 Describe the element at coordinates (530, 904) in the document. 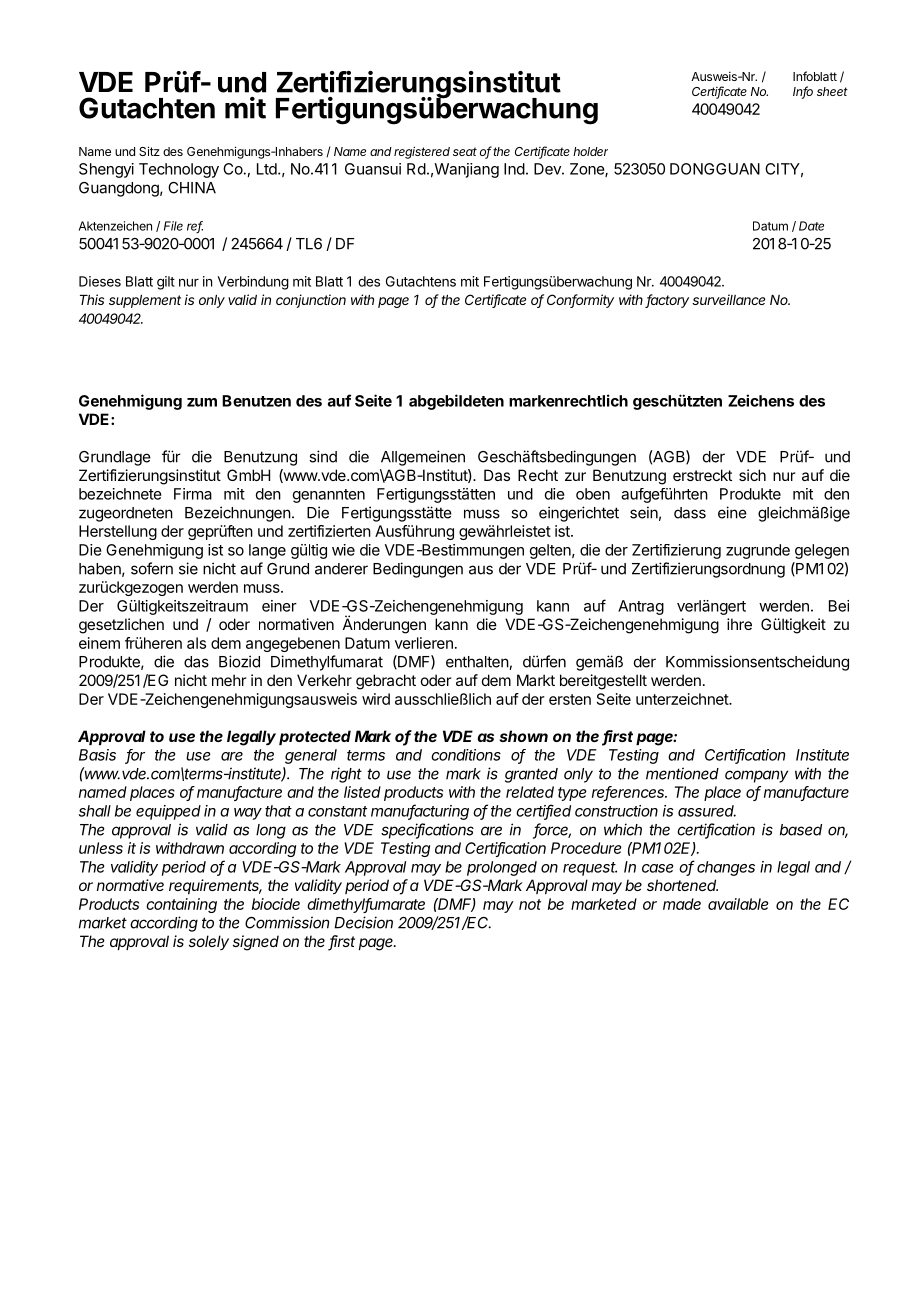

I see `not` at that location.
